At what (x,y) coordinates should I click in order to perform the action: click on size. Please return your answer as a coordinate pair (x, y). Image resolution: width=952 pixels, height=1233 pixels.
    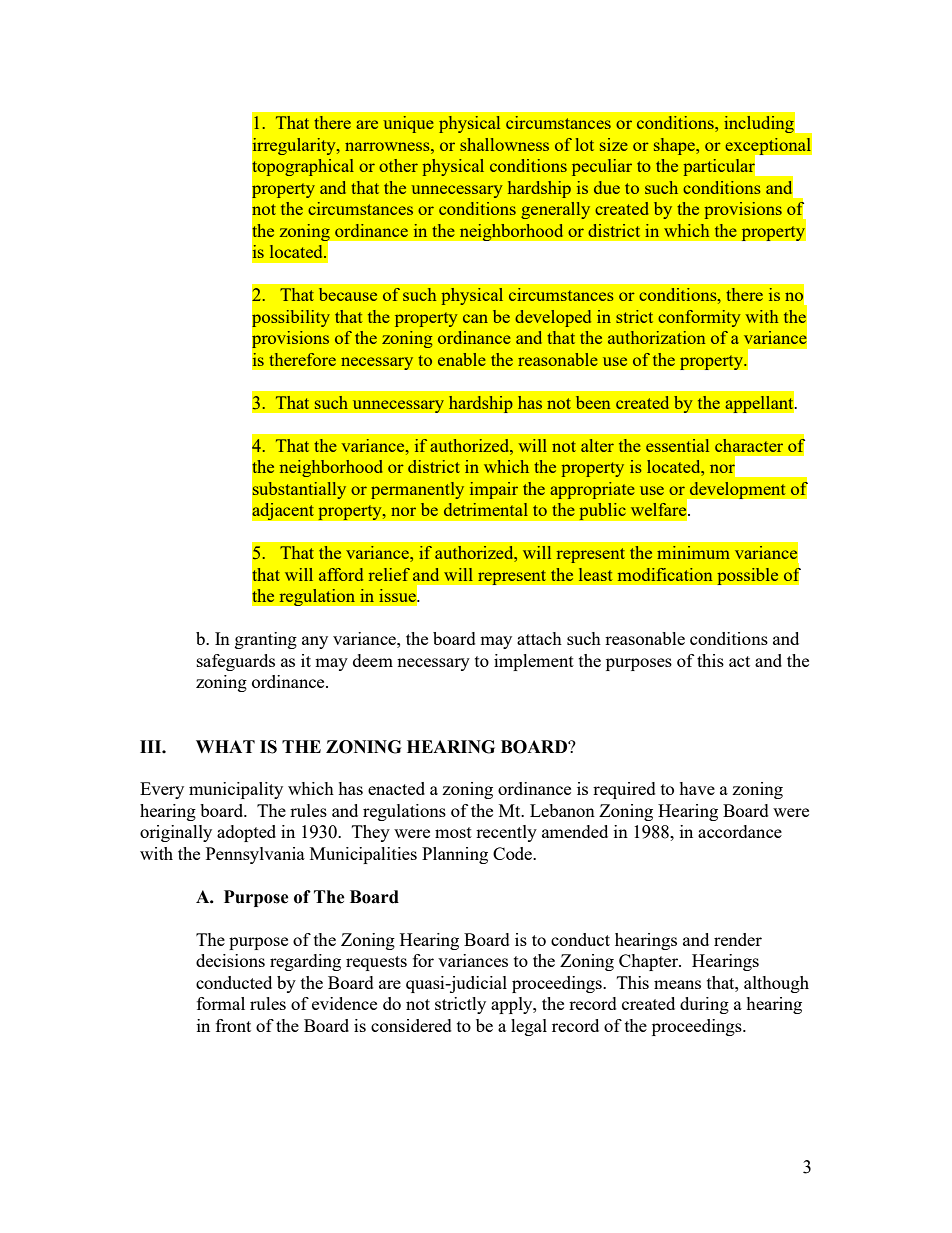
    Looking at the image, I should click on (614, 144).
